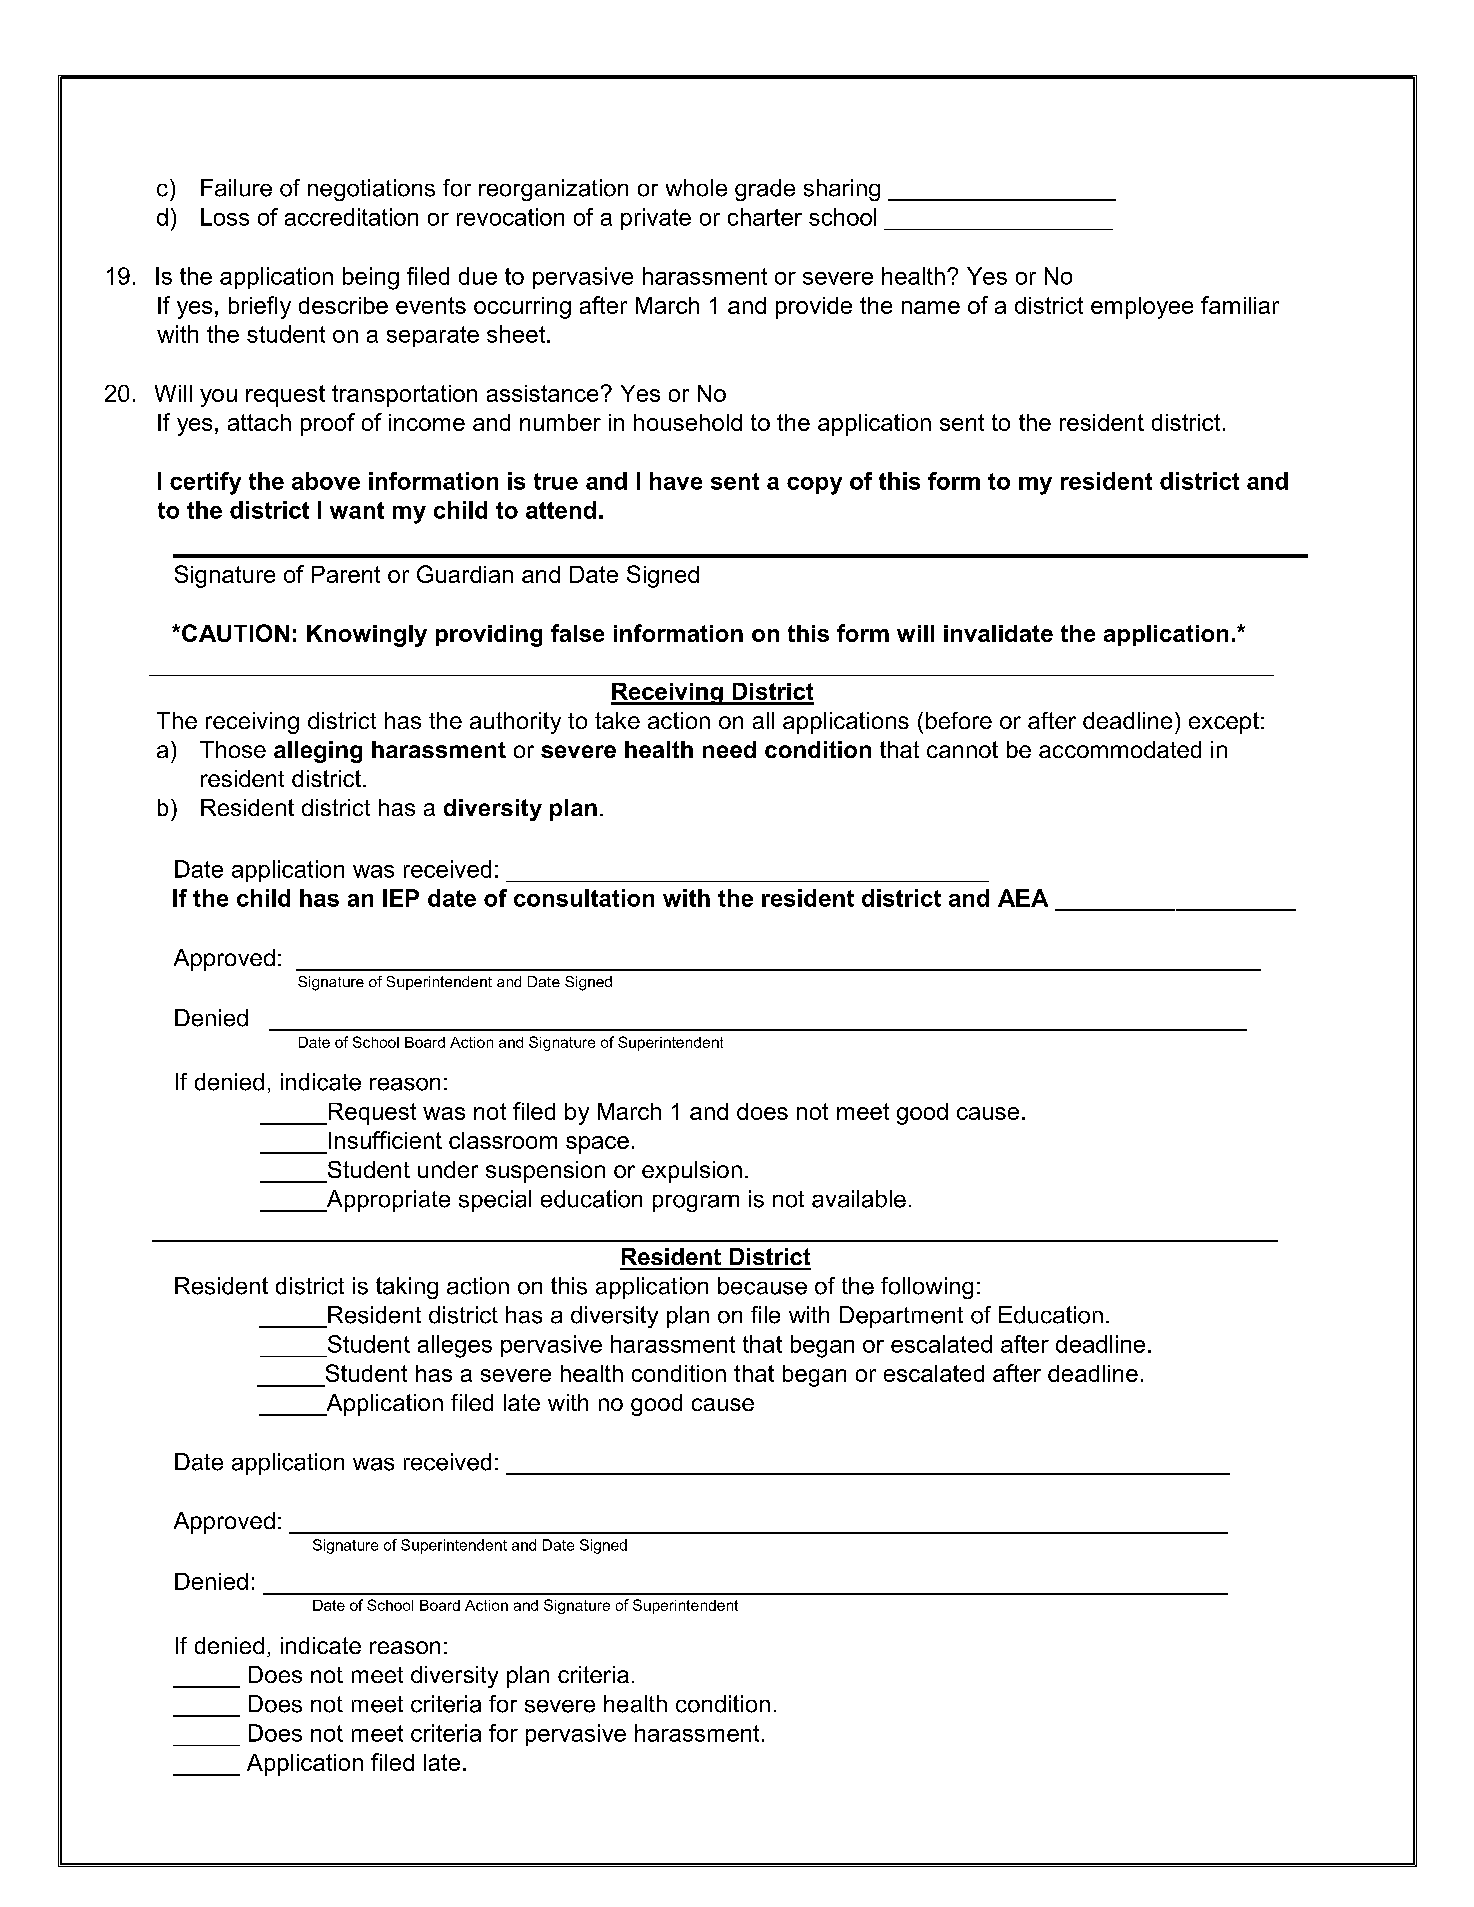  I want to click on copy, so click(814, 486).
